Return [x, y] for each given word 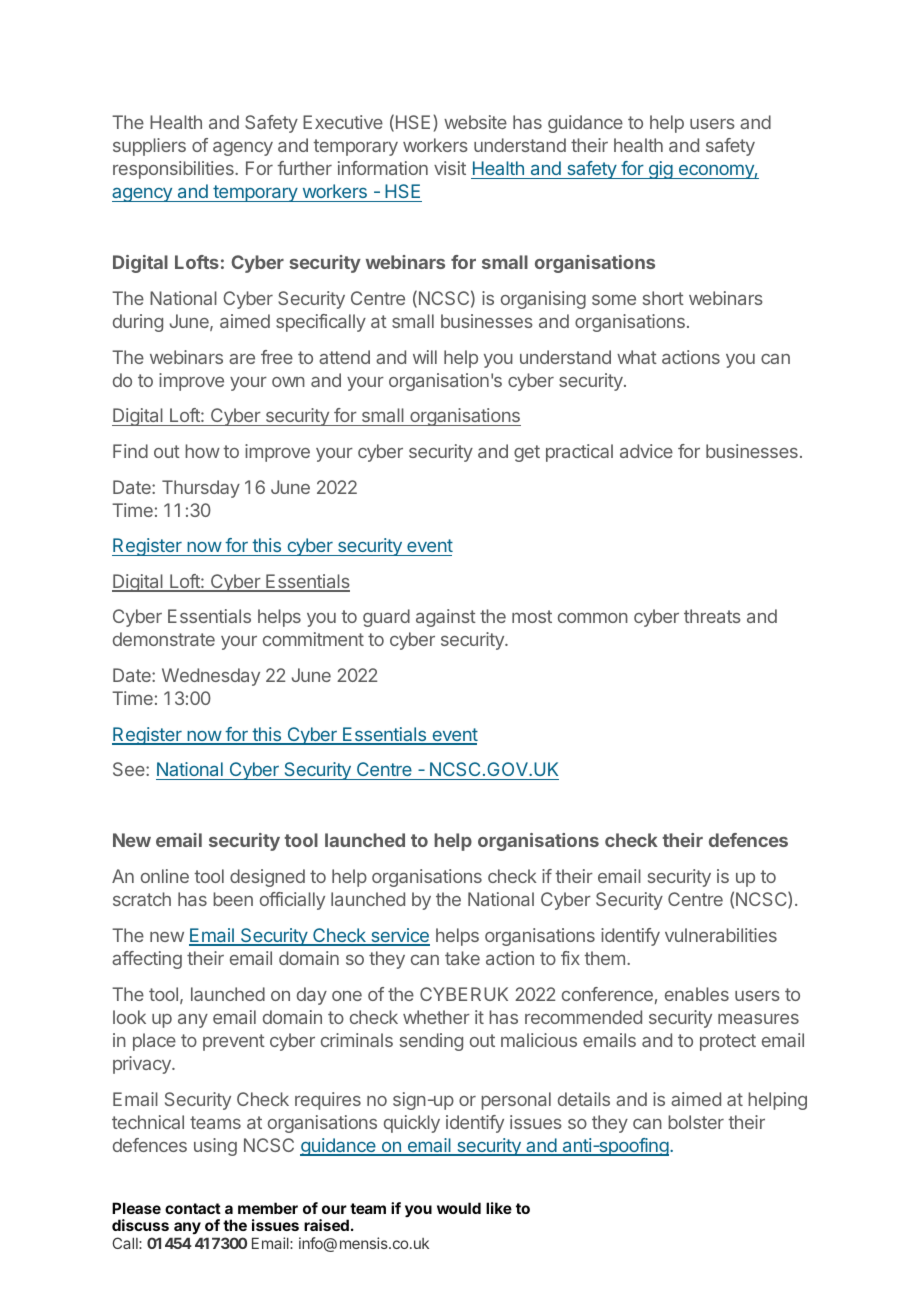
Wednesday [211, 677]
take [462, 958]
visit [450, 168]
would [459, 1208]
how [202, 451]
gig [660, 170]
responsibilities [174, 170]
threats [712, 616]
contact [193, 1208]
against [446, 618]
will [425, 357]
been [233, 899]
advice [646, 451]
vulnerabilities [721, 935]
